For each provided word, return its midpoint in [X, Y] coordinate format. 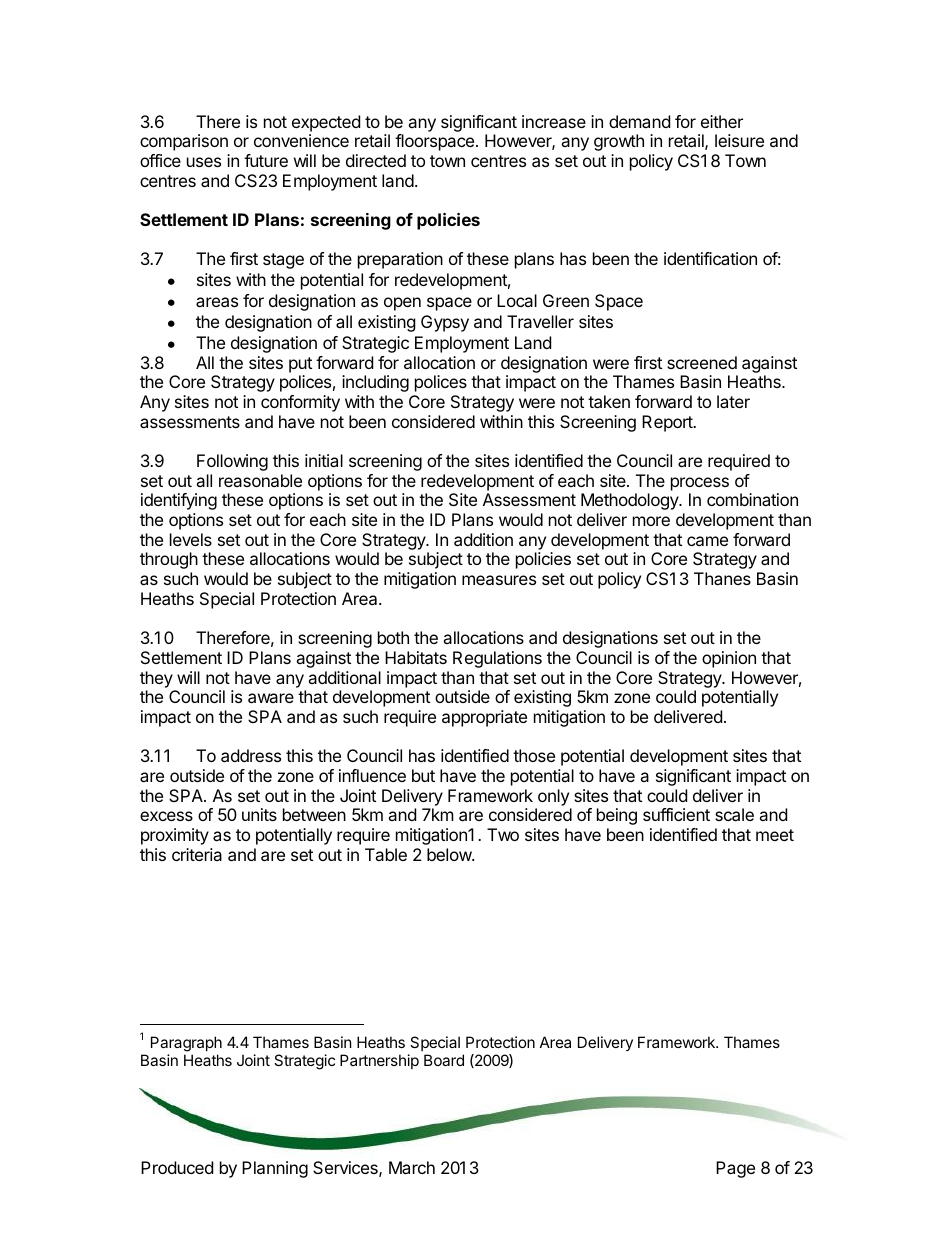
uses [204, 162]
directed [376, 160]
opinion [729, 659]
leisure [739, 140]
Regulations [497, 659]
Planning [275, 1169]
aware [271, 698]
